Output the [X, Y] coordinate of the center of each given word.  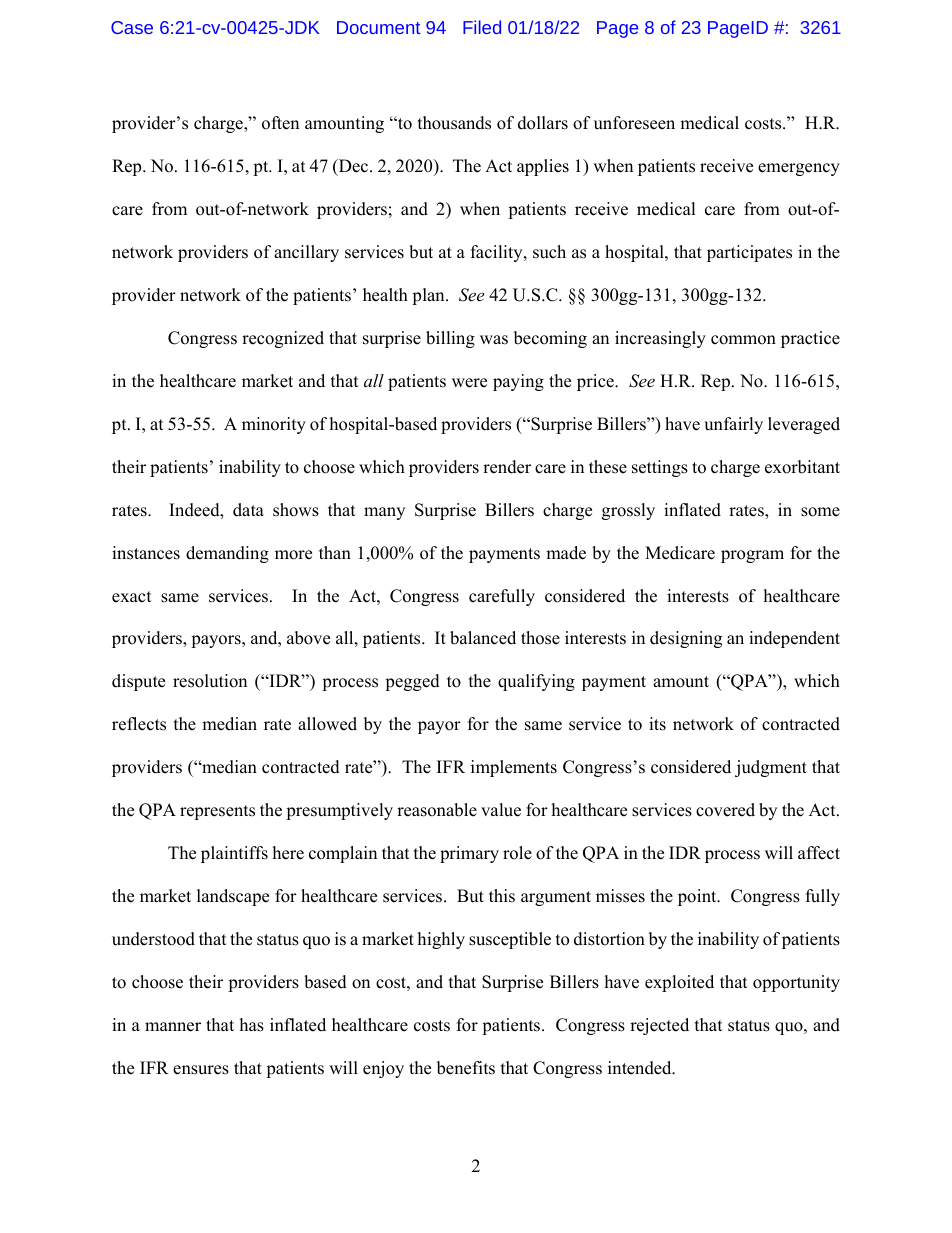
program [752, 556]
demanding [227, 554]
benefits [466, 1068]
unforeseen [634, 123]
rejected [659, 1026]
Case [132, 27]
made [566, 553]
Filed [482, 27]
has [252, 1025]
